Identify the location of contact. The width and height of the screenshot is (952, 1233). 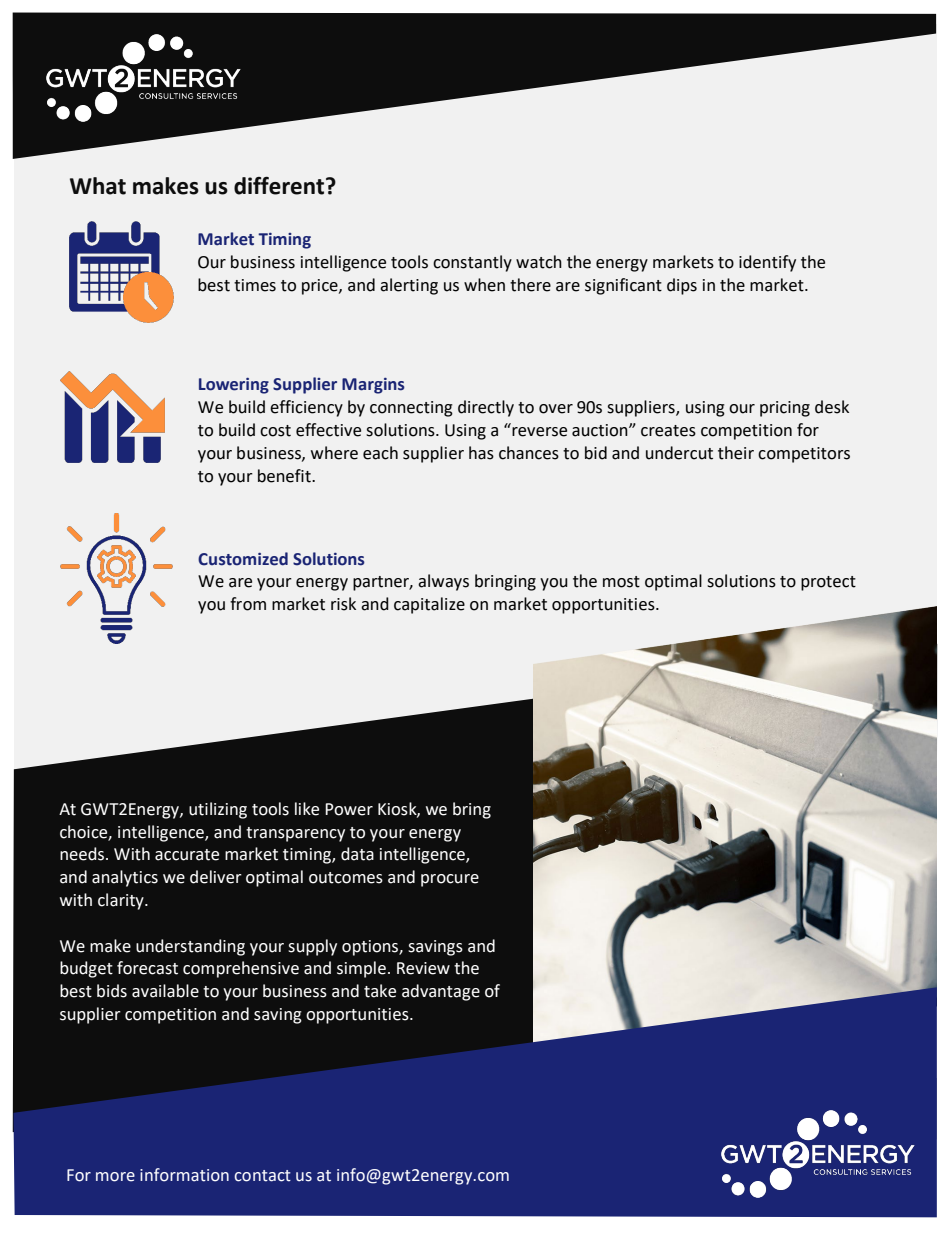
(262, 1176).
